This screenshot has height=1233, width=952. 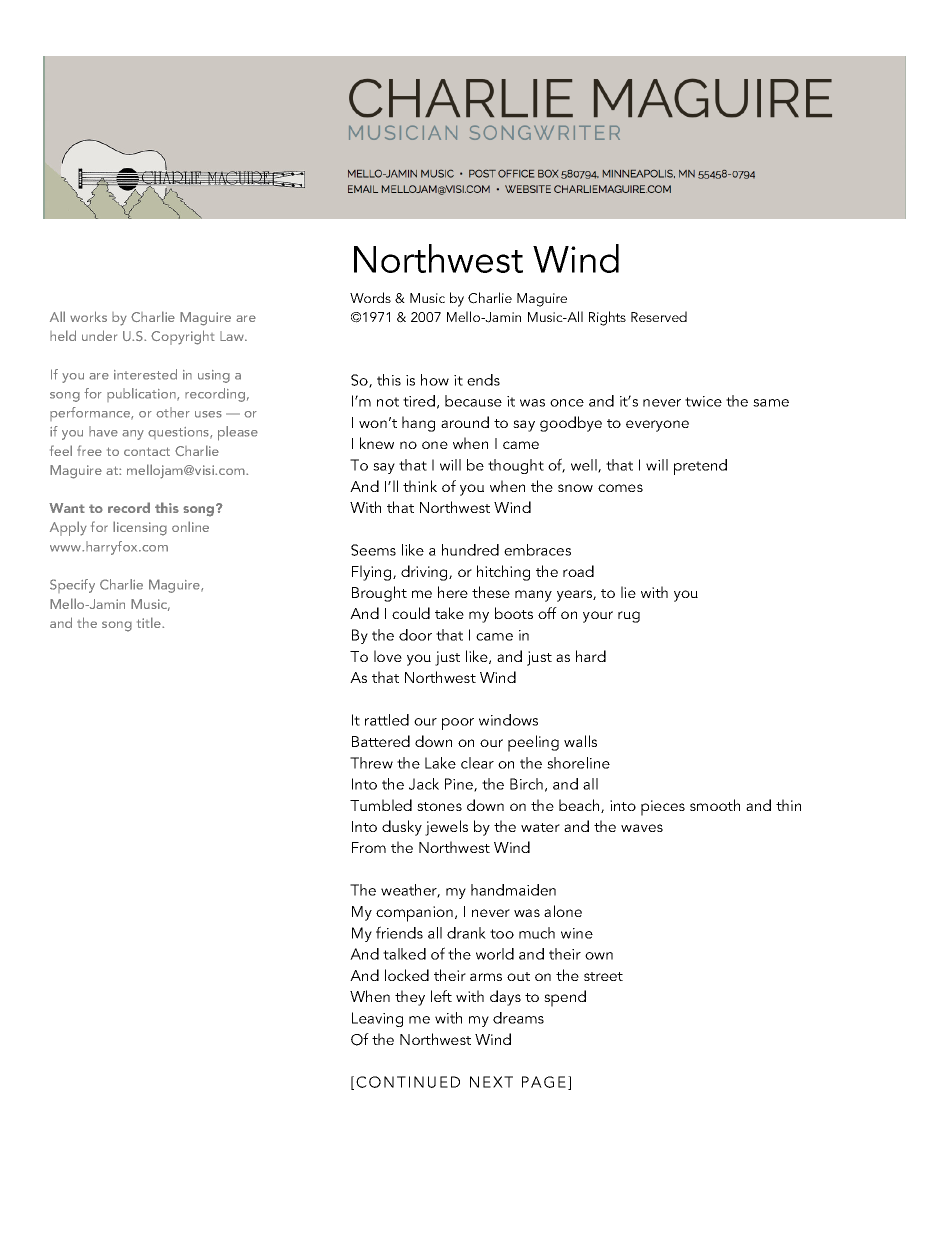 What do you see at coordinates (544, 1082) in the screenshot?
I see `PAGE` at bounding box center [544, 1082].
